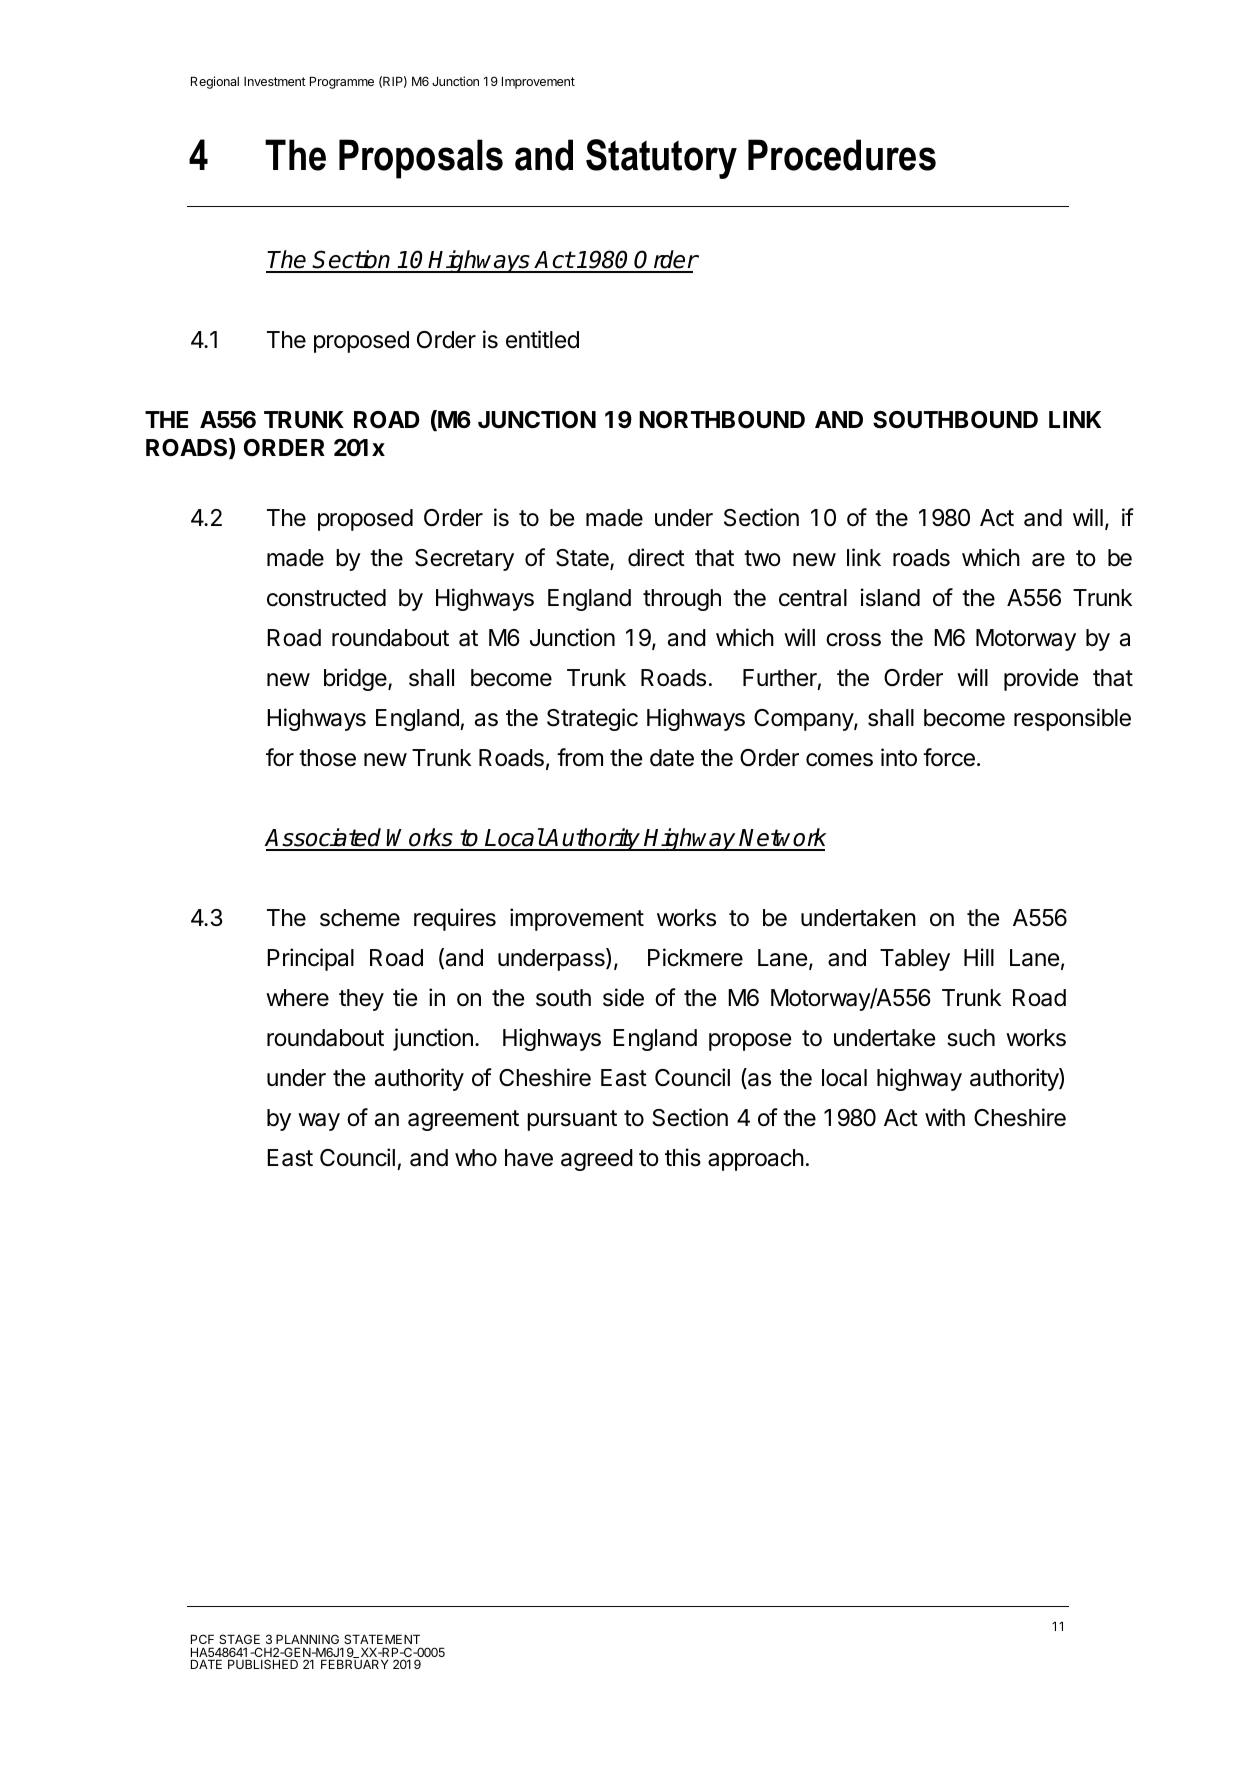 The height and width of the image is (1776, 1256). Describe the element at coordinates (661, 159) in the image. I see `Statutory` at that location.
